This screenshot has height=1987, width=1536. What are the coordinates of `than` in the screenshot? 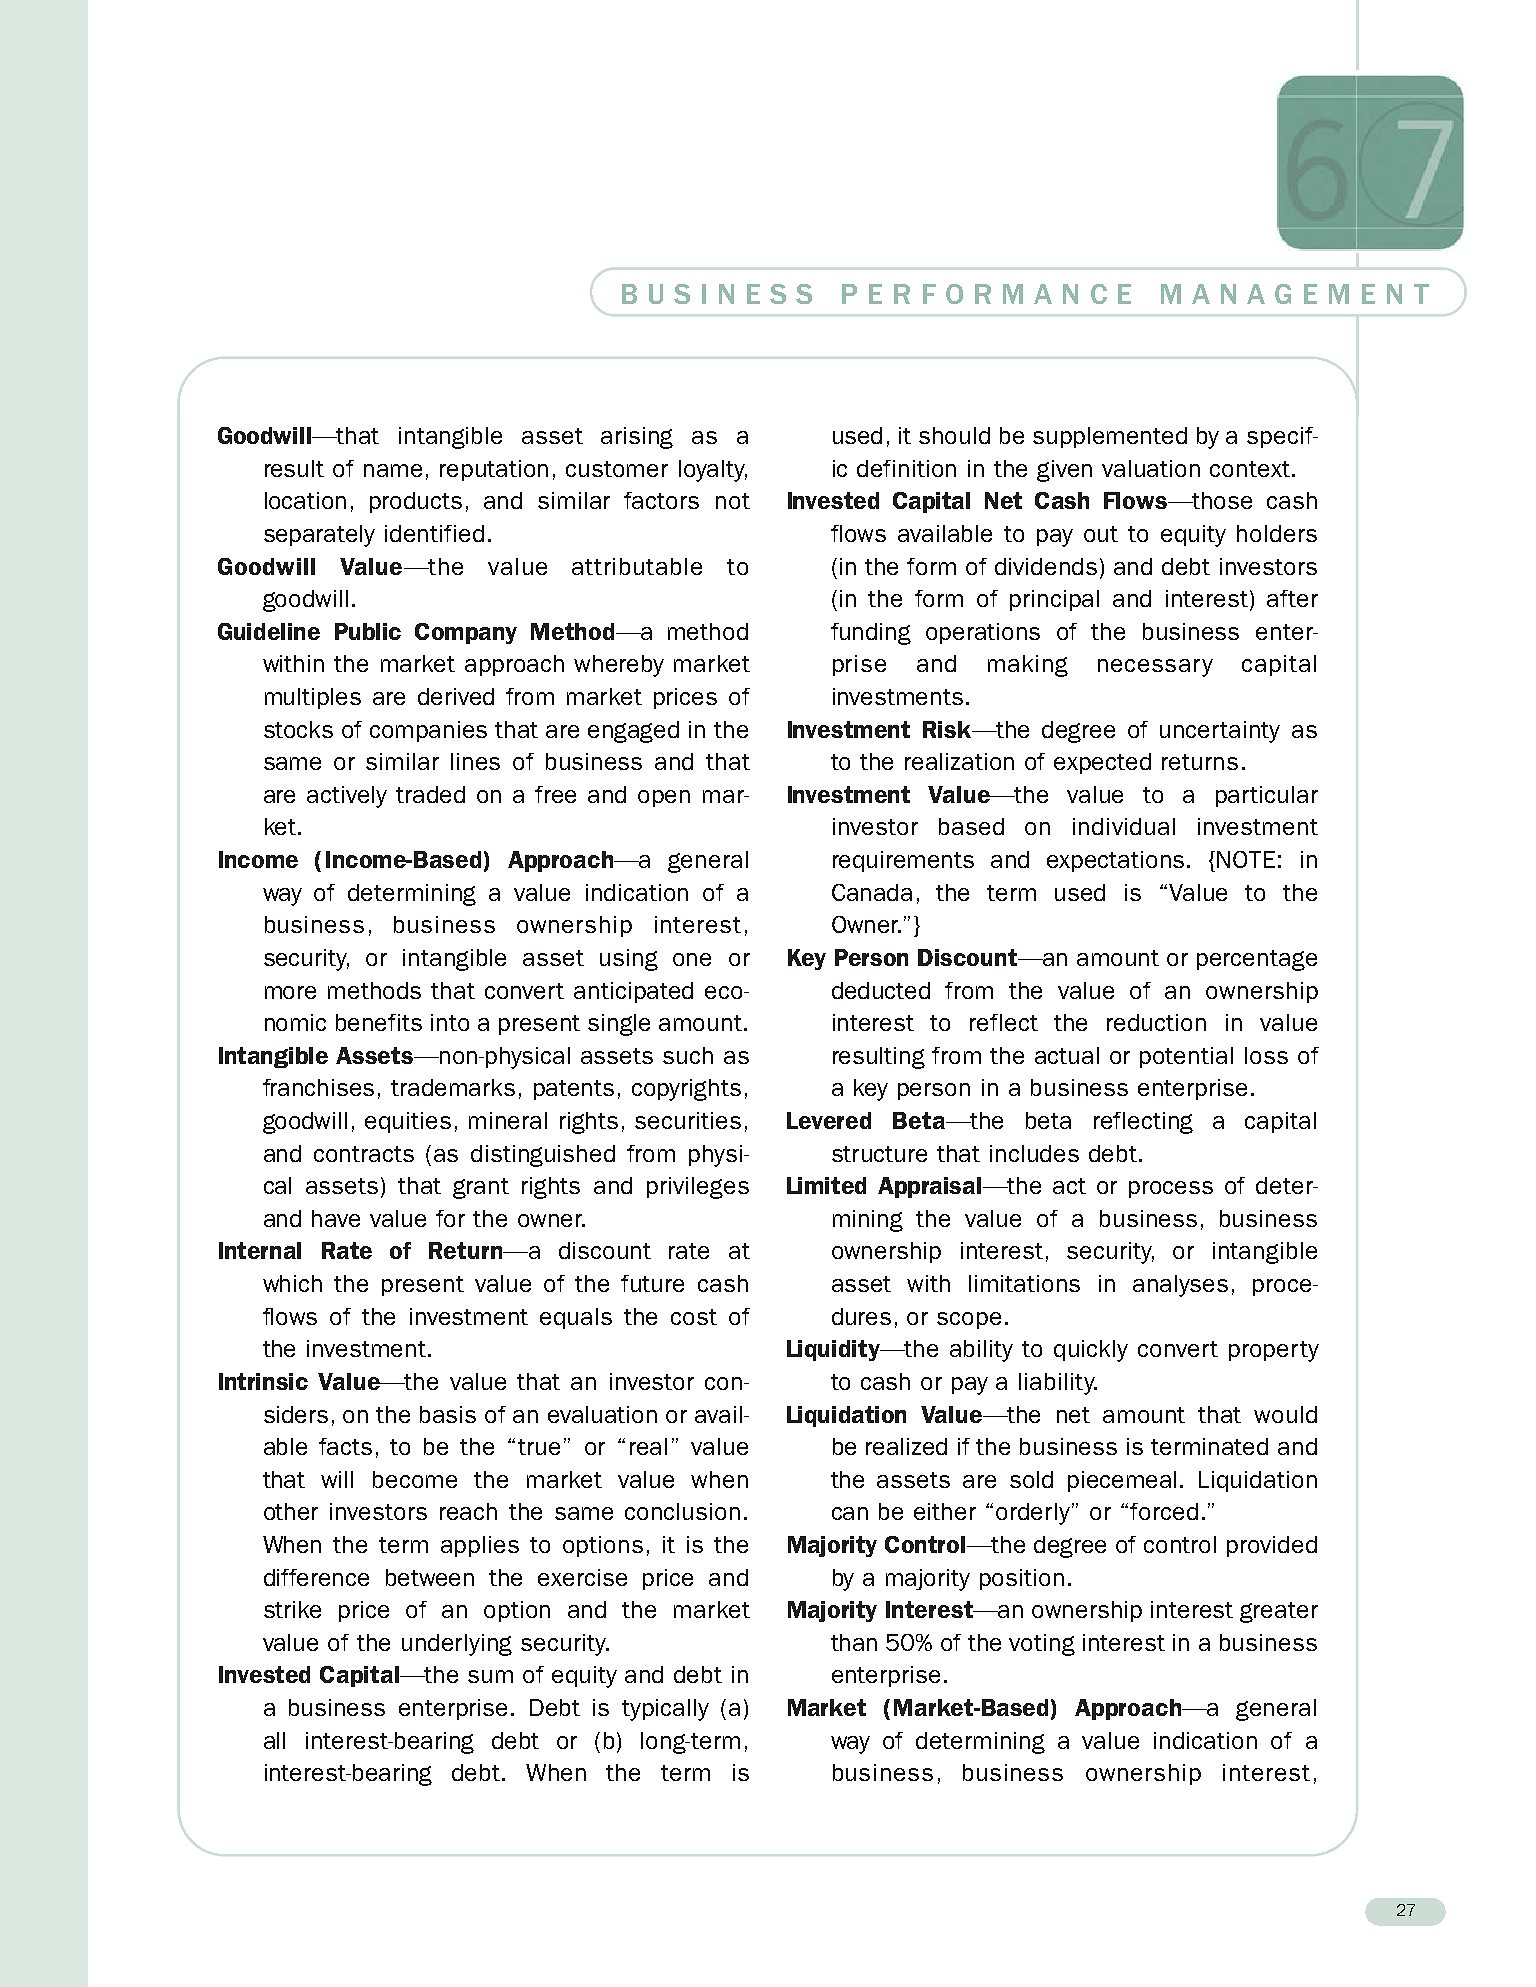 It's located at (854, 1642).
